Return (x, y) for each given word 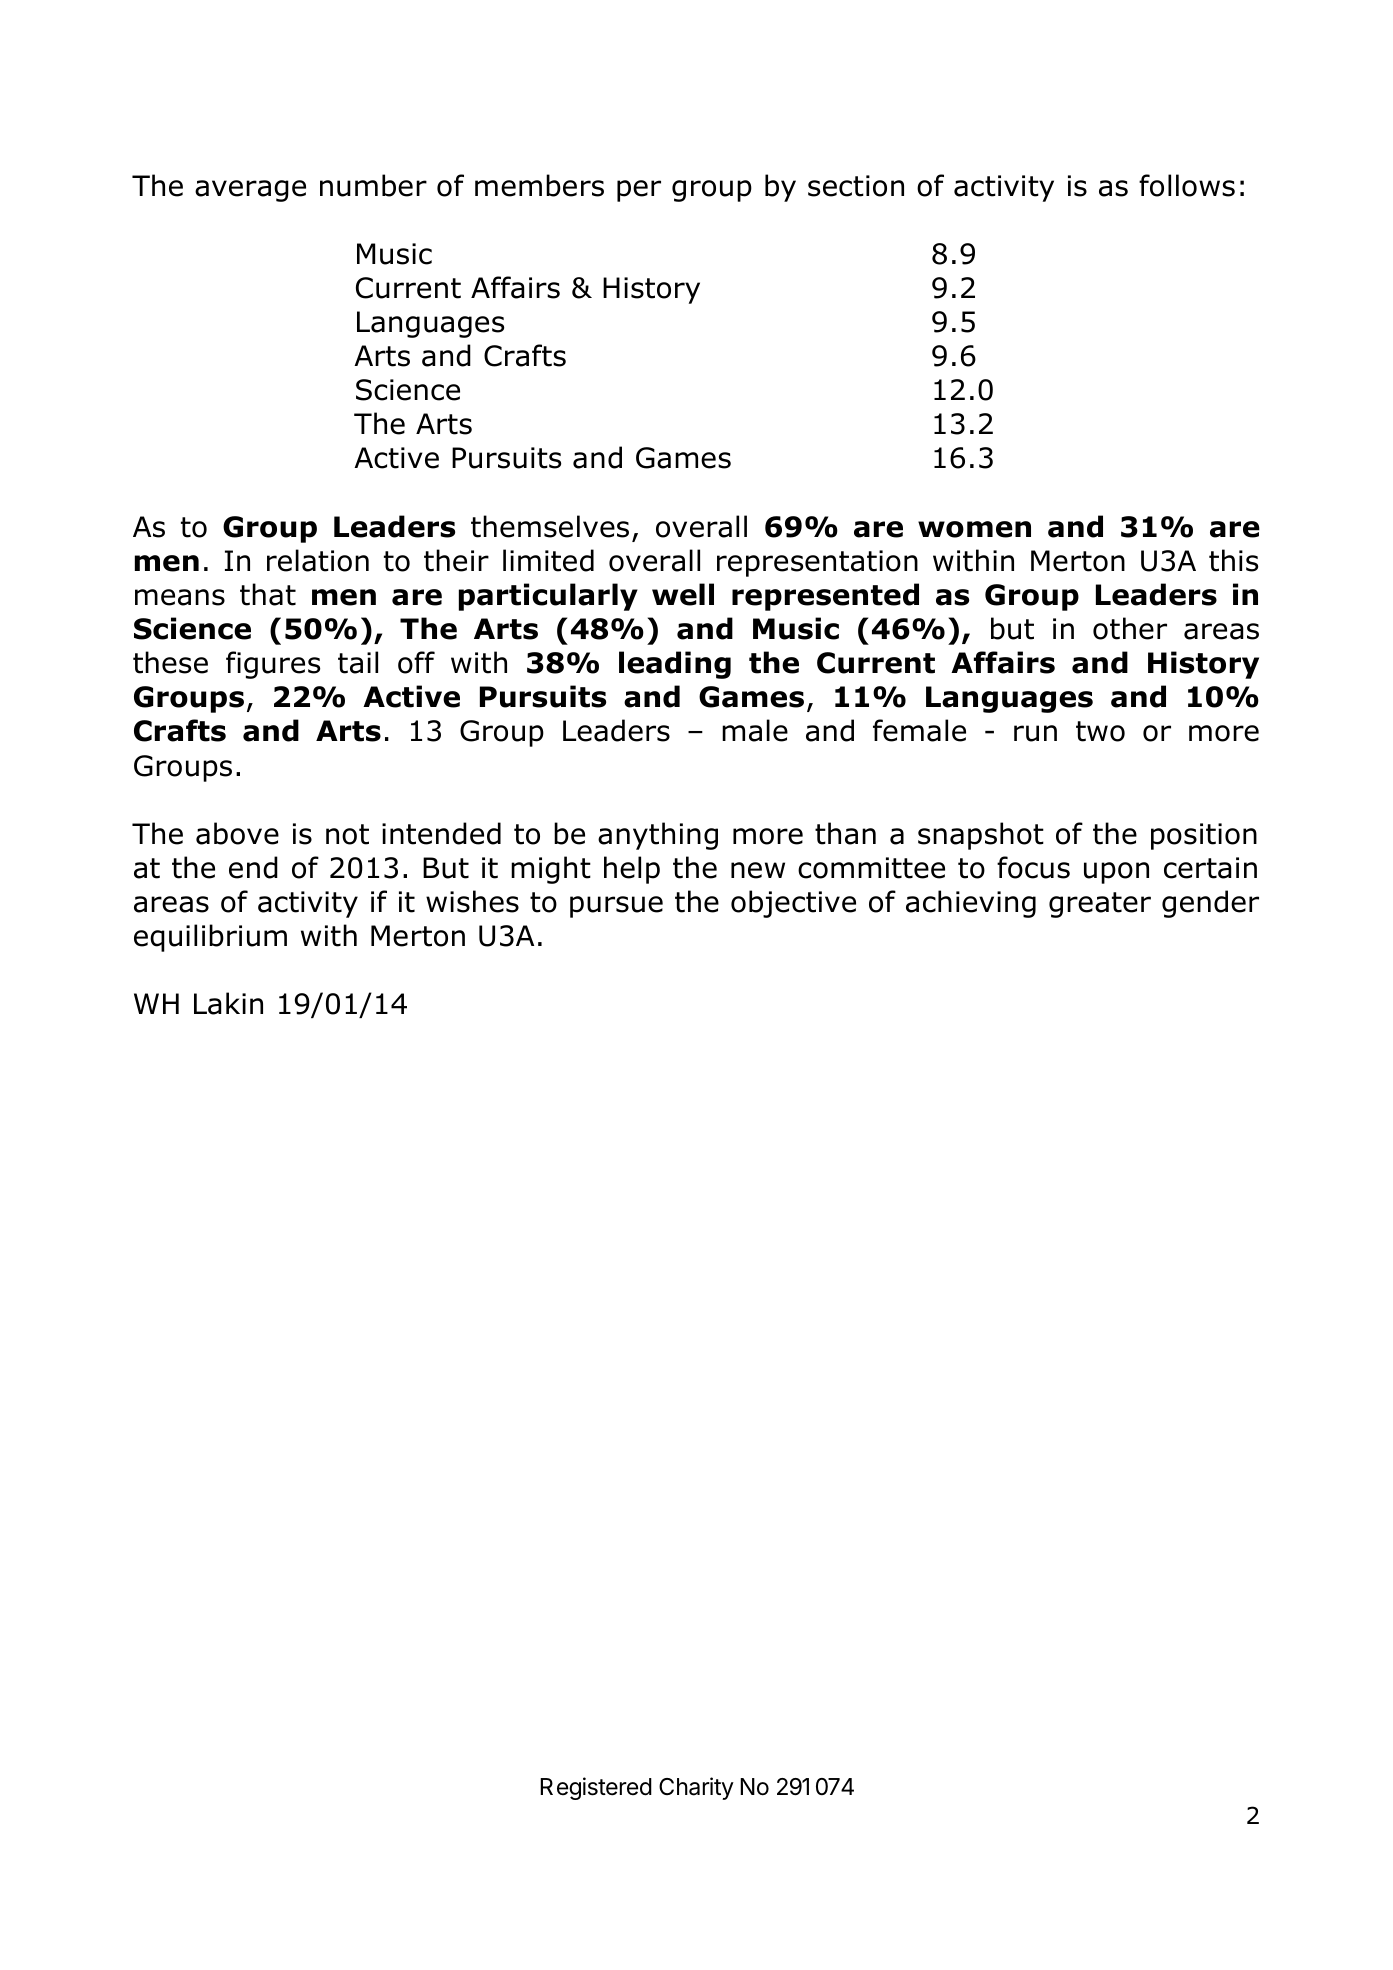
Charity (696, 1788)
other (1130, 628)
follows (1187, 185)
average (250, 191)
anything (658, 836)
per (639, 191)
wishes (472, 901)
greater (1100, 905)
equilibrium (210, 938)
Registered (596, 1788)
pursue (616, 907)
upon (1116, 873)
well (683, 594)
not (347, 834)
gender (1210, 904)
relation (318, 560)
